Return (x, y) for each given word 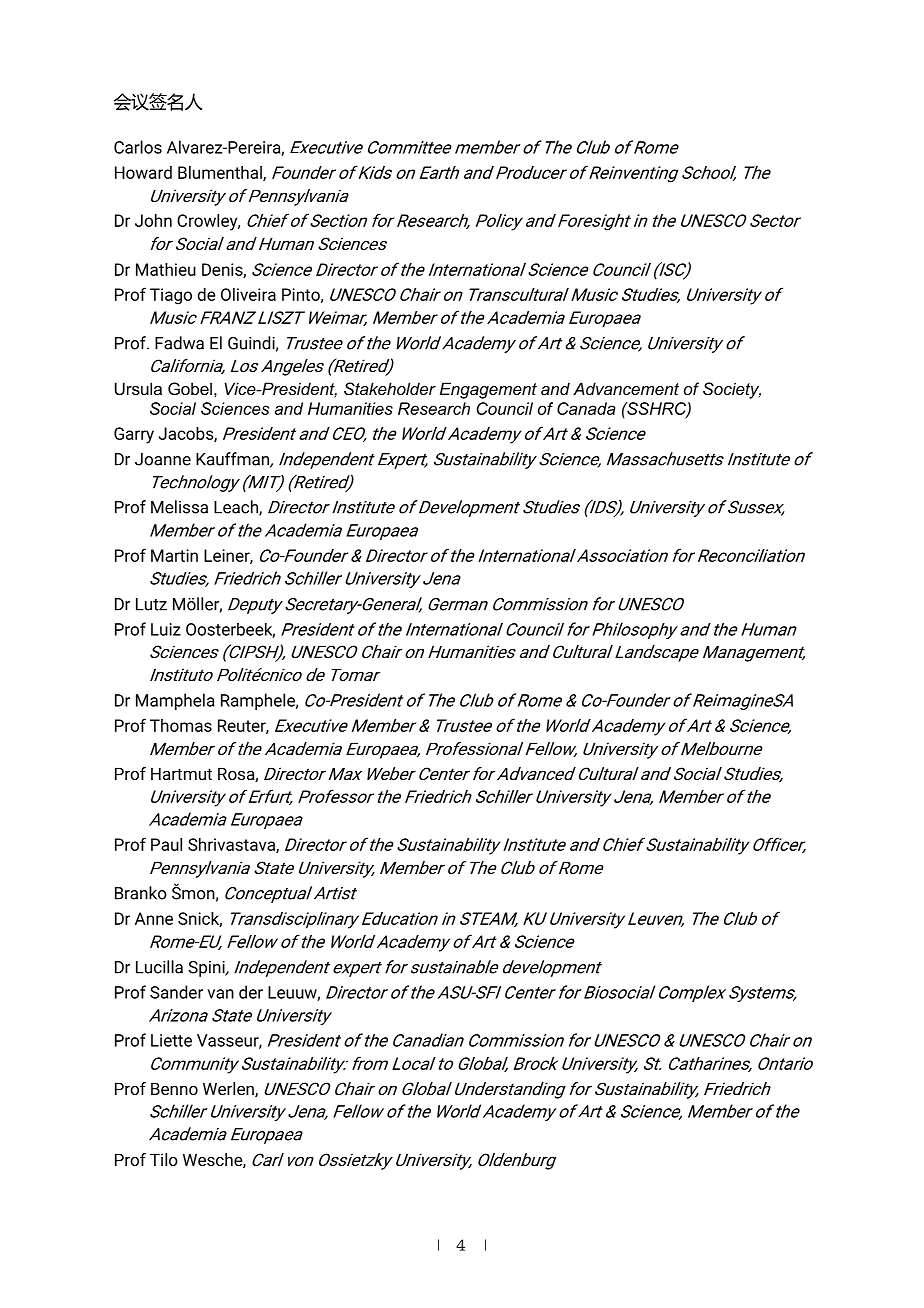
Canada (586, 408)
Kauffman (233, 460)
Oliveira (248, 294)
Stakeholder (390, 388)
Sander (176, 992)
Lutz (151, 604)
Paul (166, 844)
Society (732, 390)
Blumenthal (221, 173)
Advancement (626, 388)
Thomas (181, 725)
